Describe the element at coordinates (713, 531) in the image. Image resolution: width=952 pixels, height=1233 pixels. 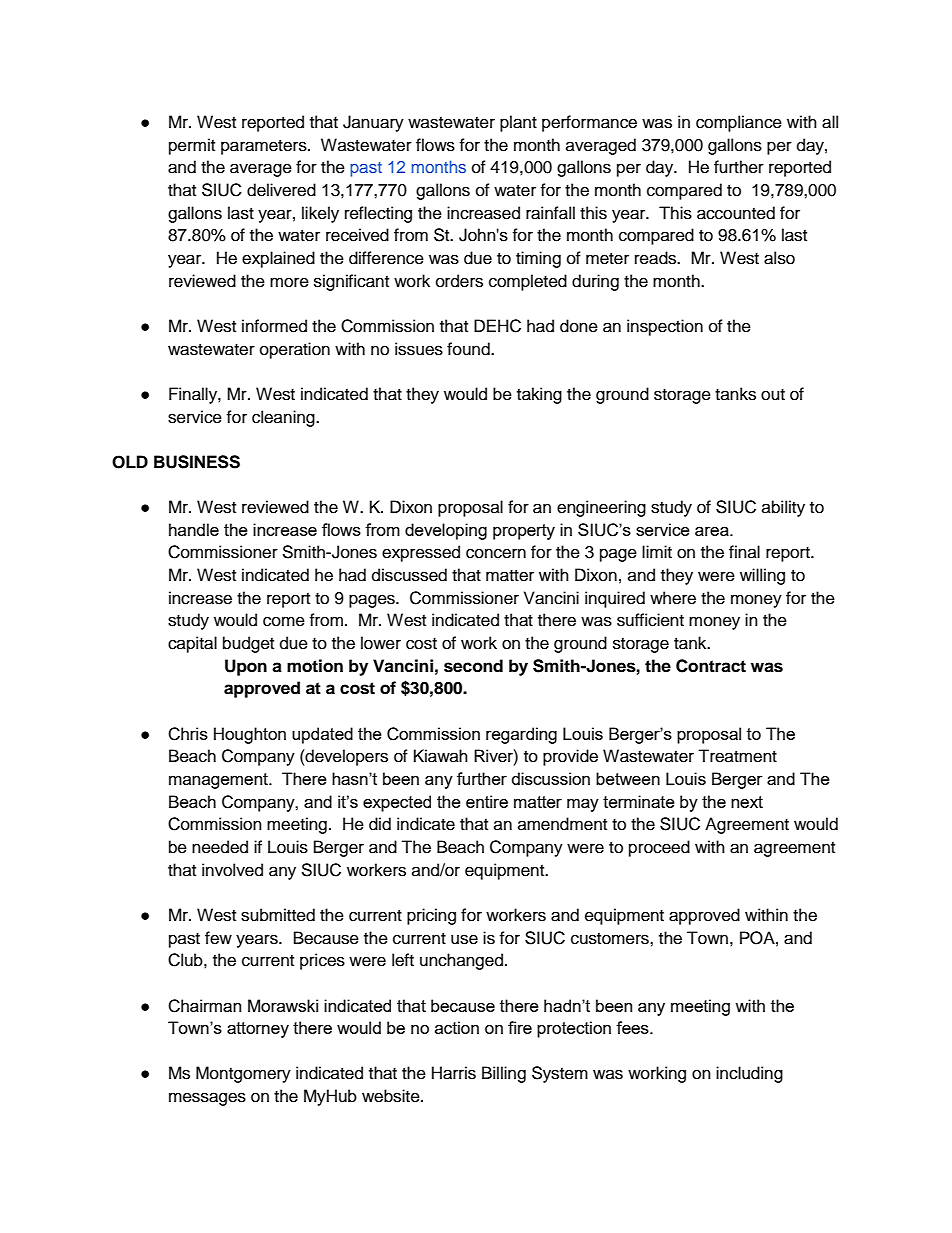
I see `area` at that location.
